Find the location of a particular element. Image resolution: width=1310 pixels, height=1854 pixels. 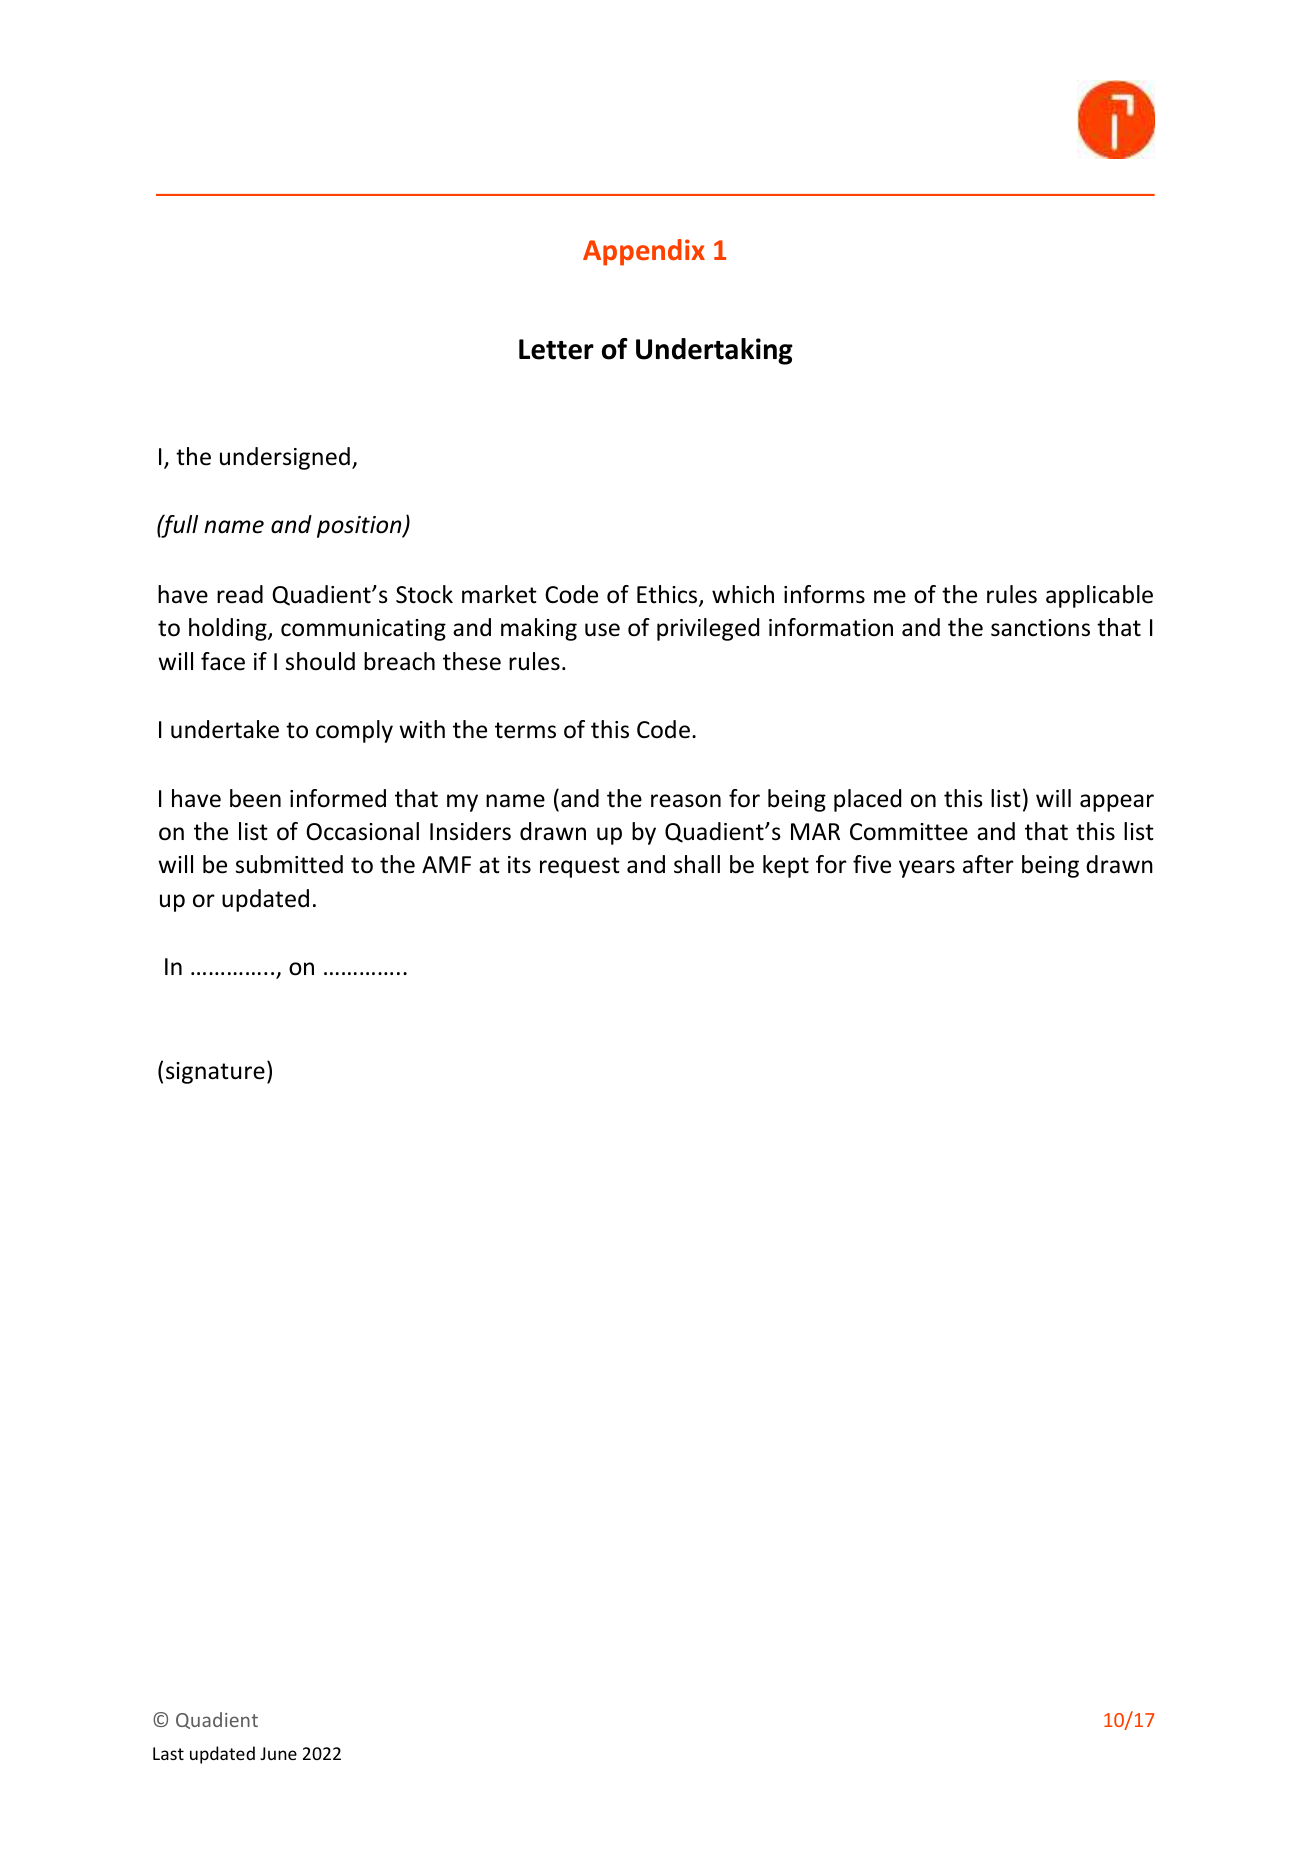

should is located at coordinates (320, 661).
